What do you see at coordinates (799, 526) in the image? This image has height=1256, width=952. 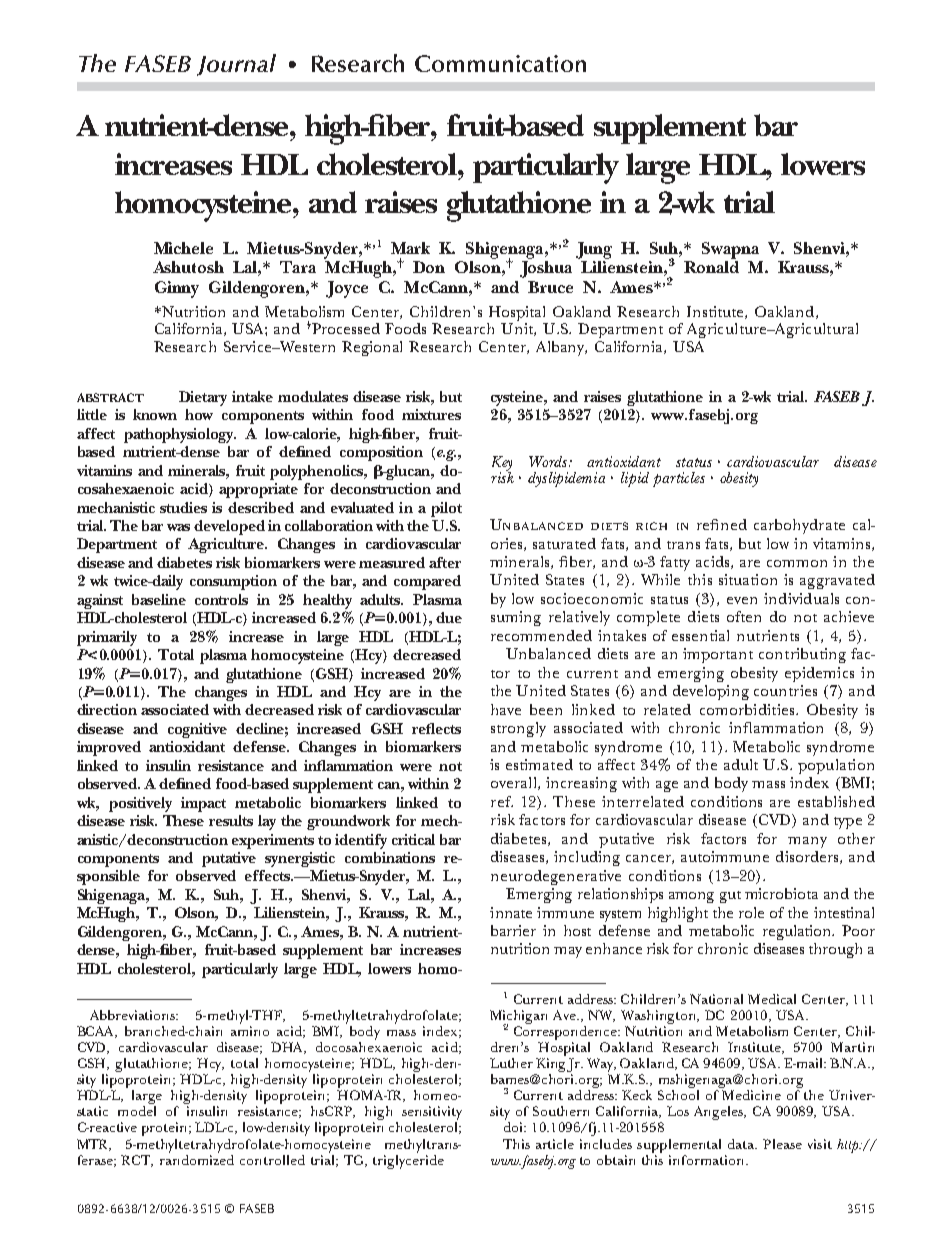 I see `carbohydrate` at bounding box center [799, 526].
